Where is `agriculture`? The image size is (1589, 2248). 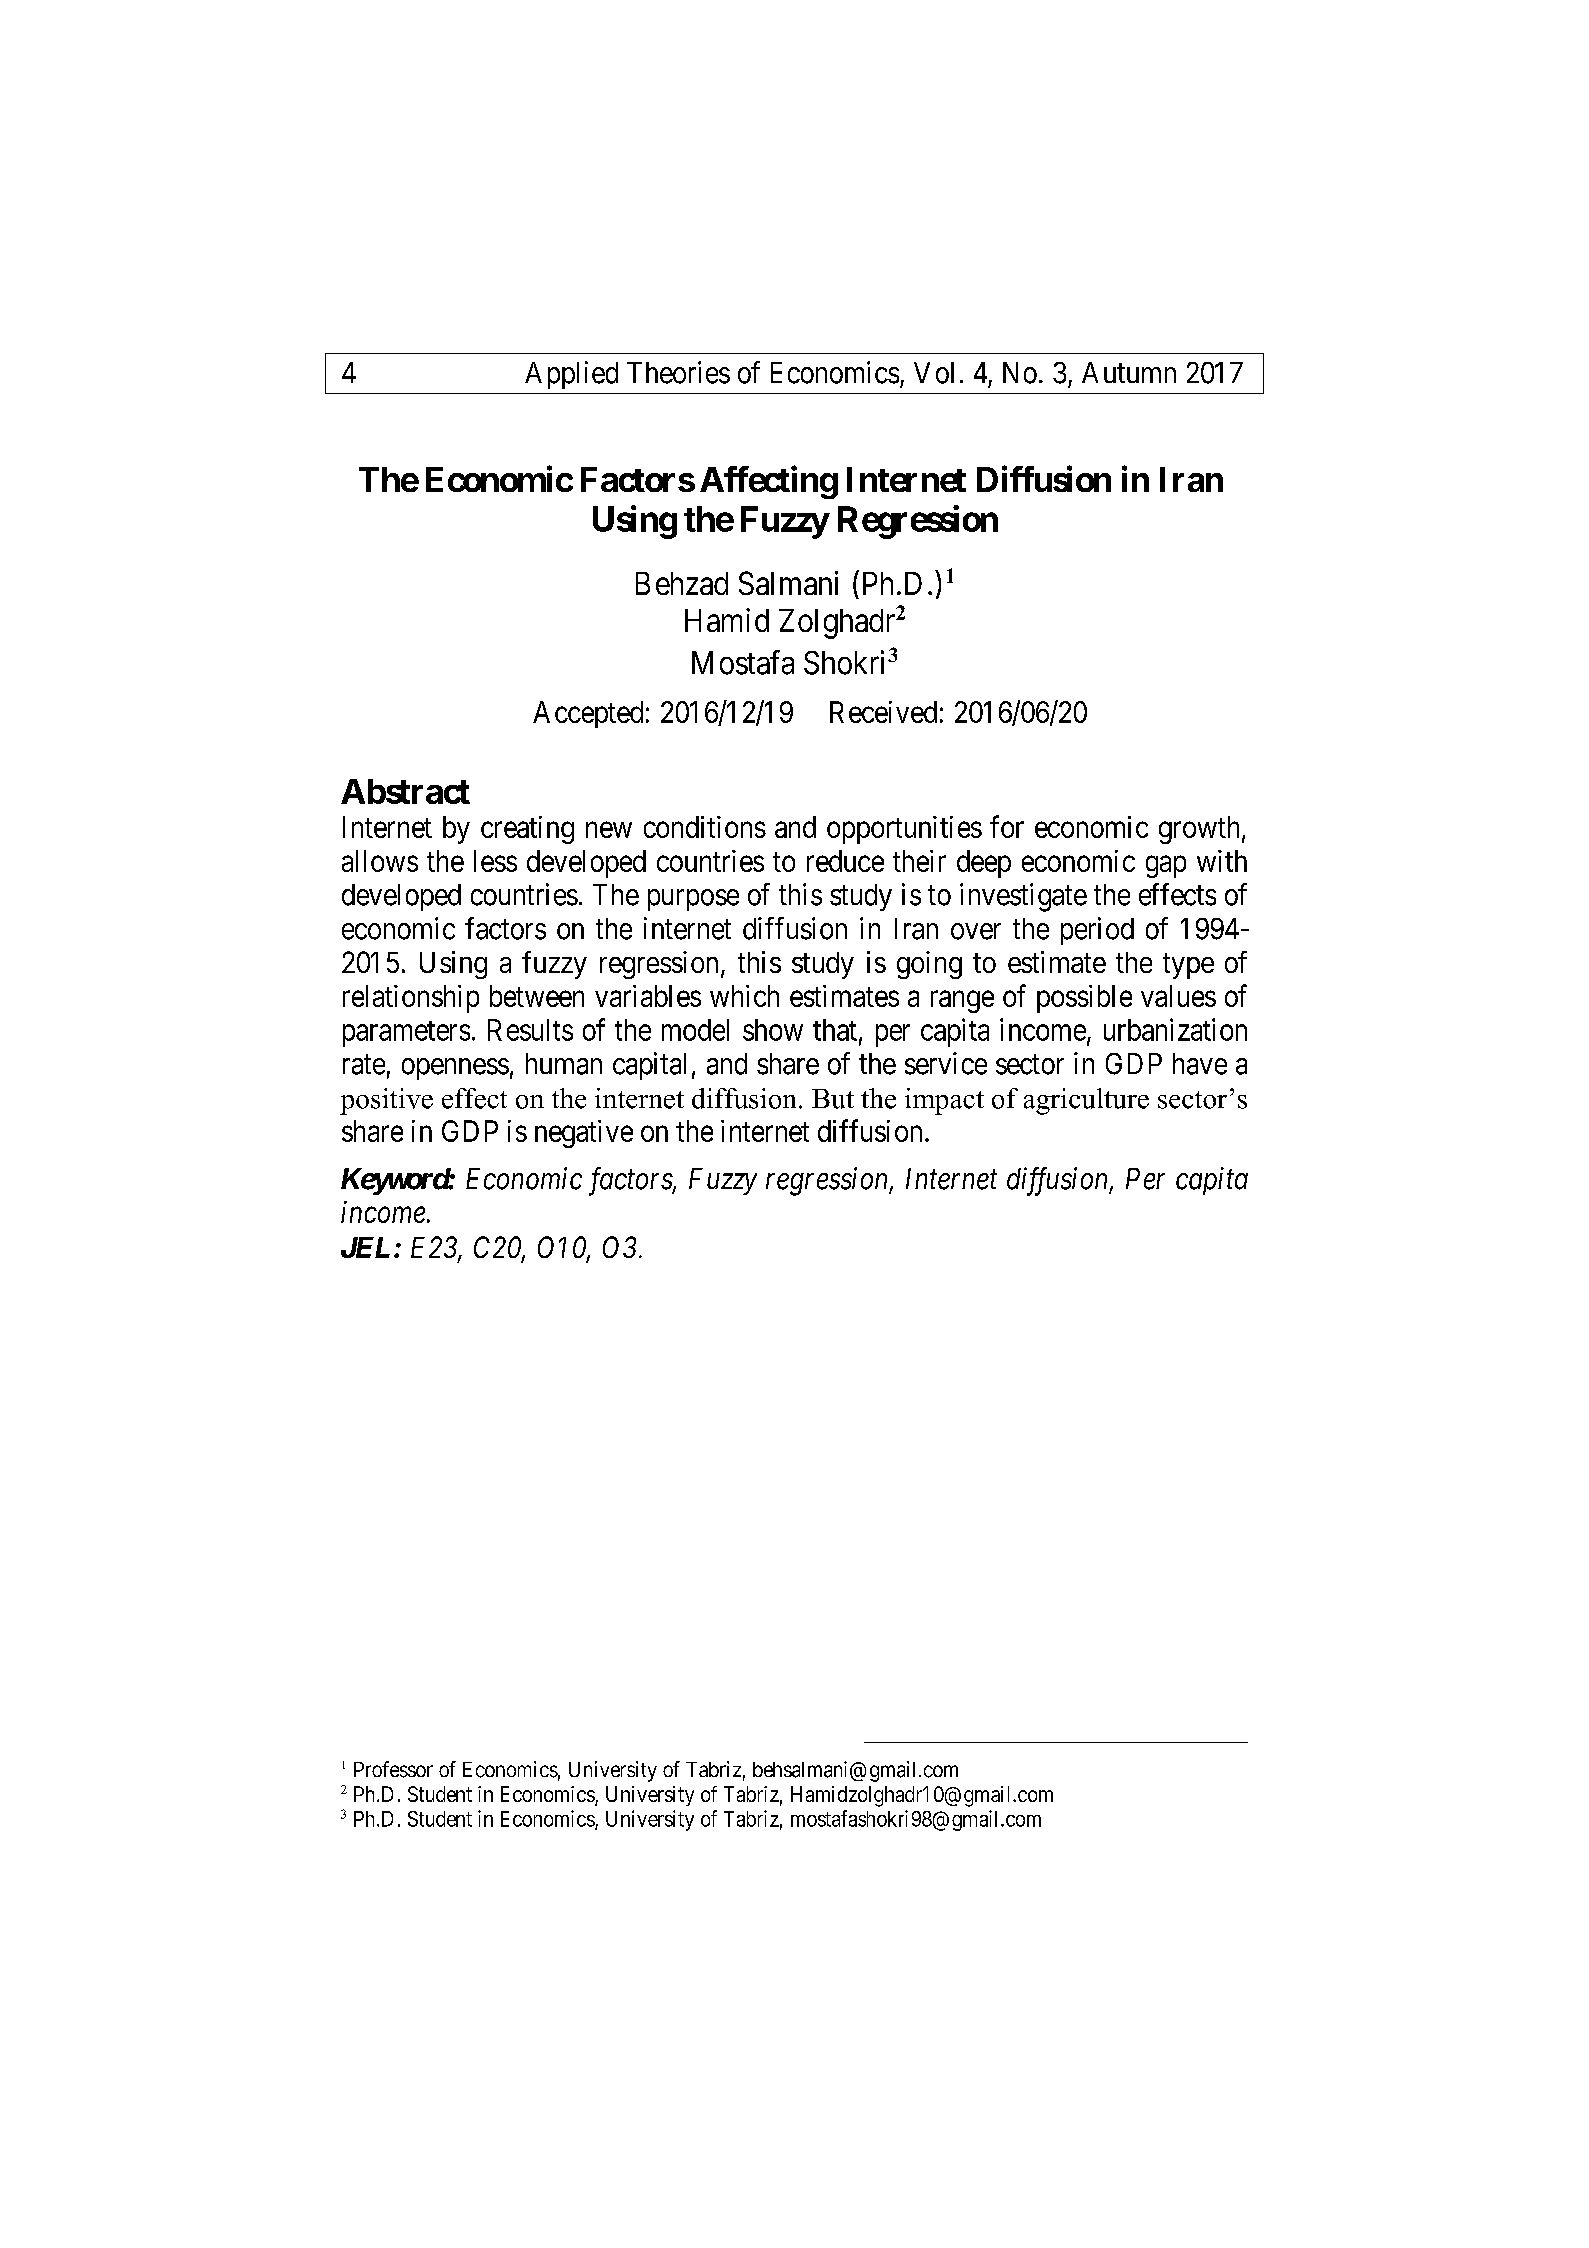 agriculture is located at coordinates (1086, 1101).
